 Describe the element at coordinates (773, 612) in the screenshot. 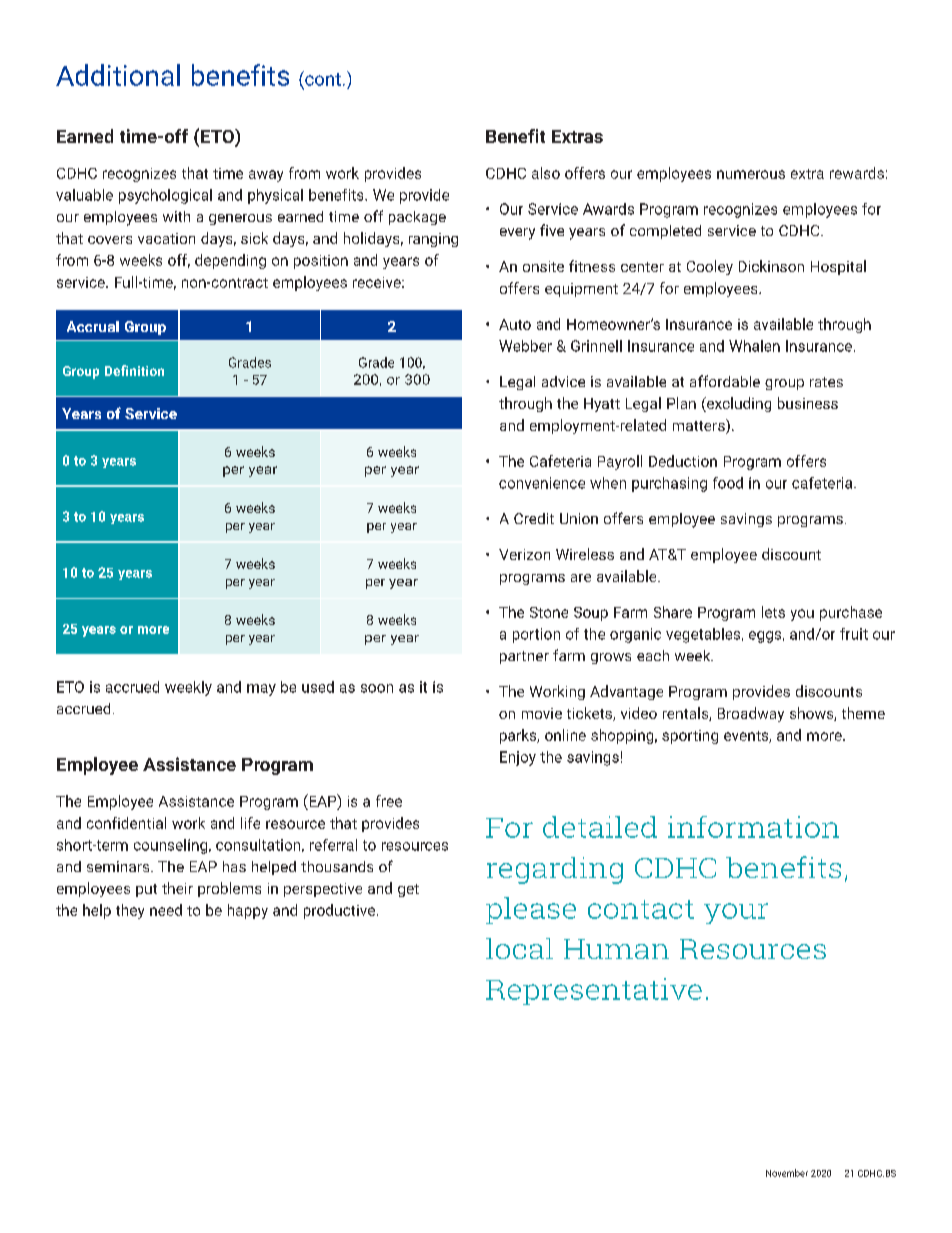

I see `lets` at that location.
